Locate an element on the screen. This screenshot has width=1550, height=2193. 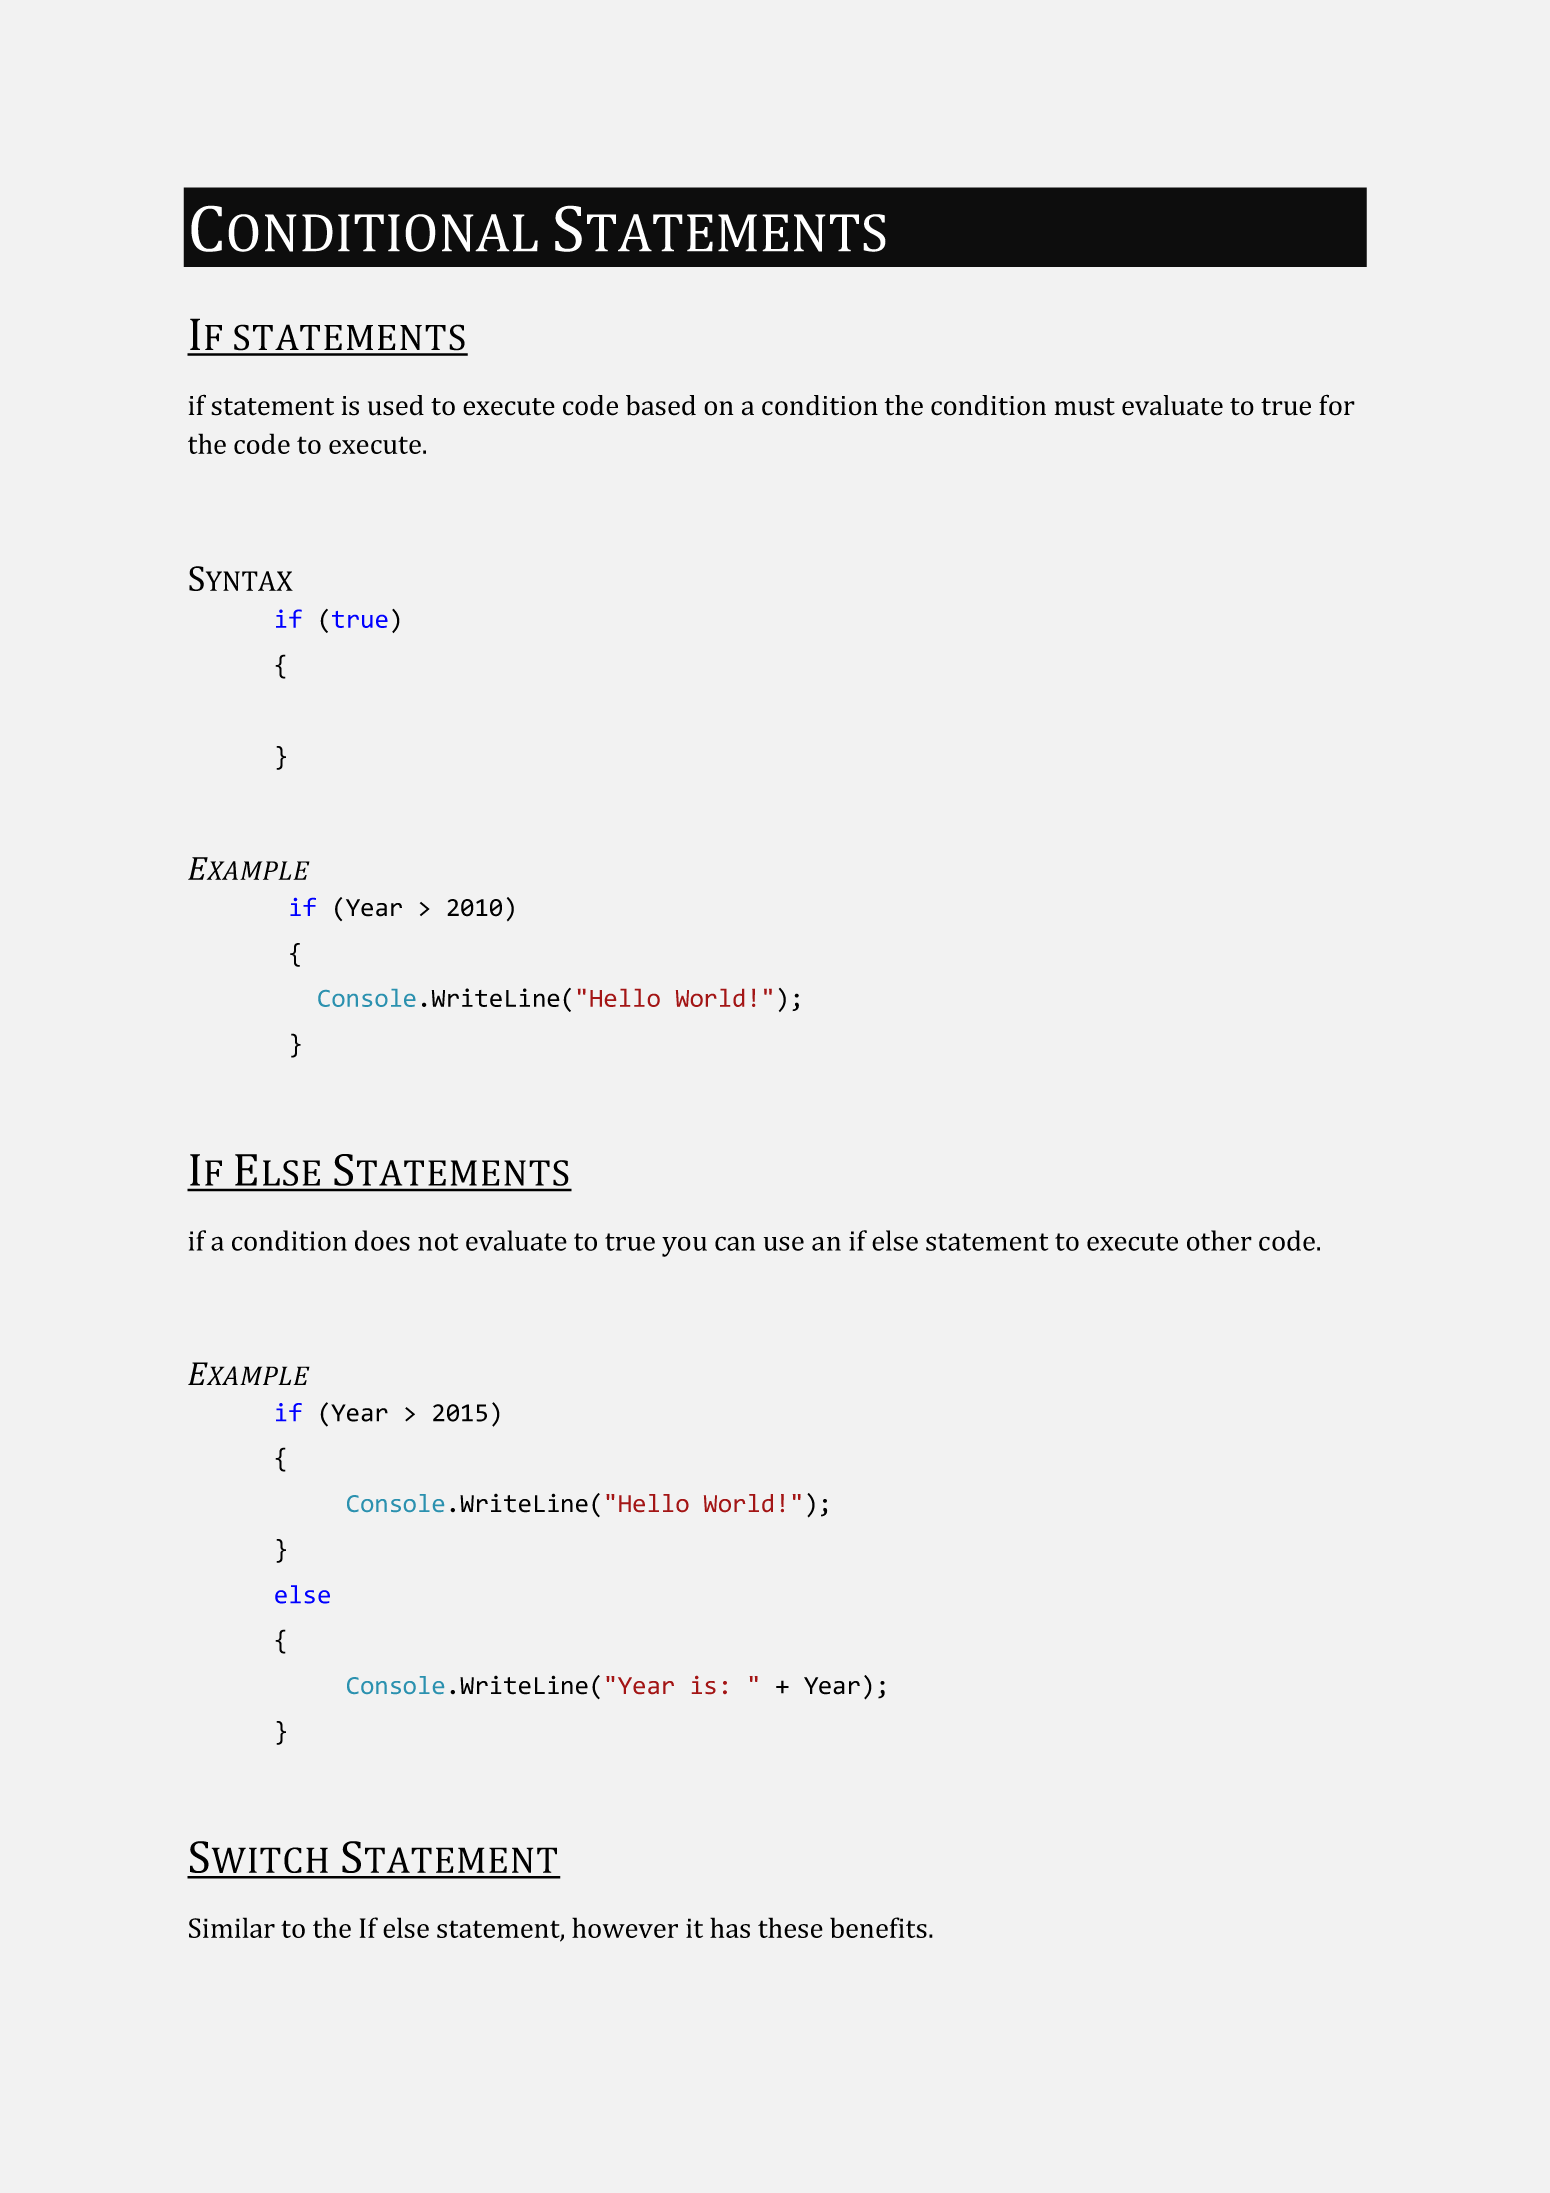
must is located at coordinates (1085, 407).
